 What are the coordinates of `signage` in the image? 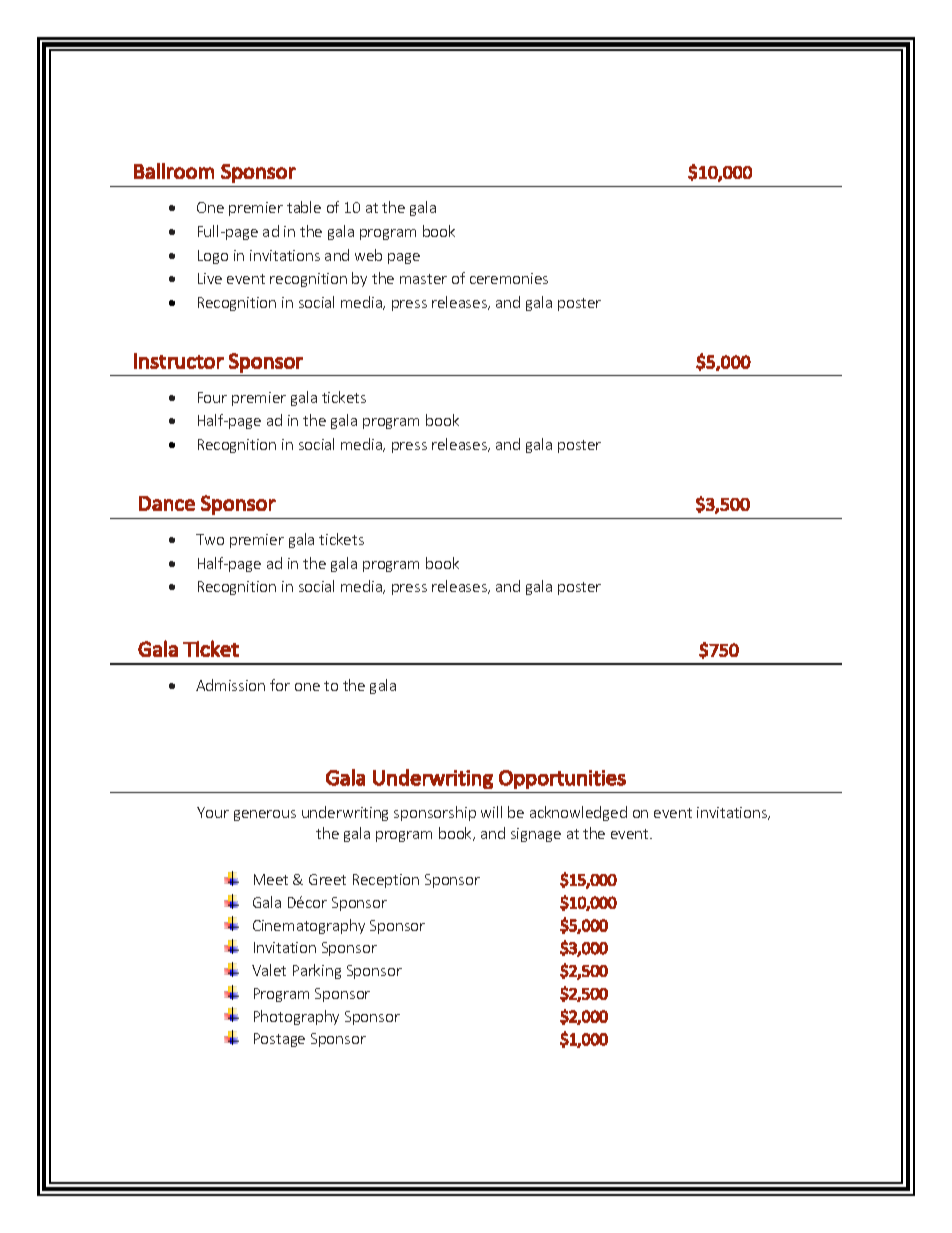 It's located at (536, 835).
